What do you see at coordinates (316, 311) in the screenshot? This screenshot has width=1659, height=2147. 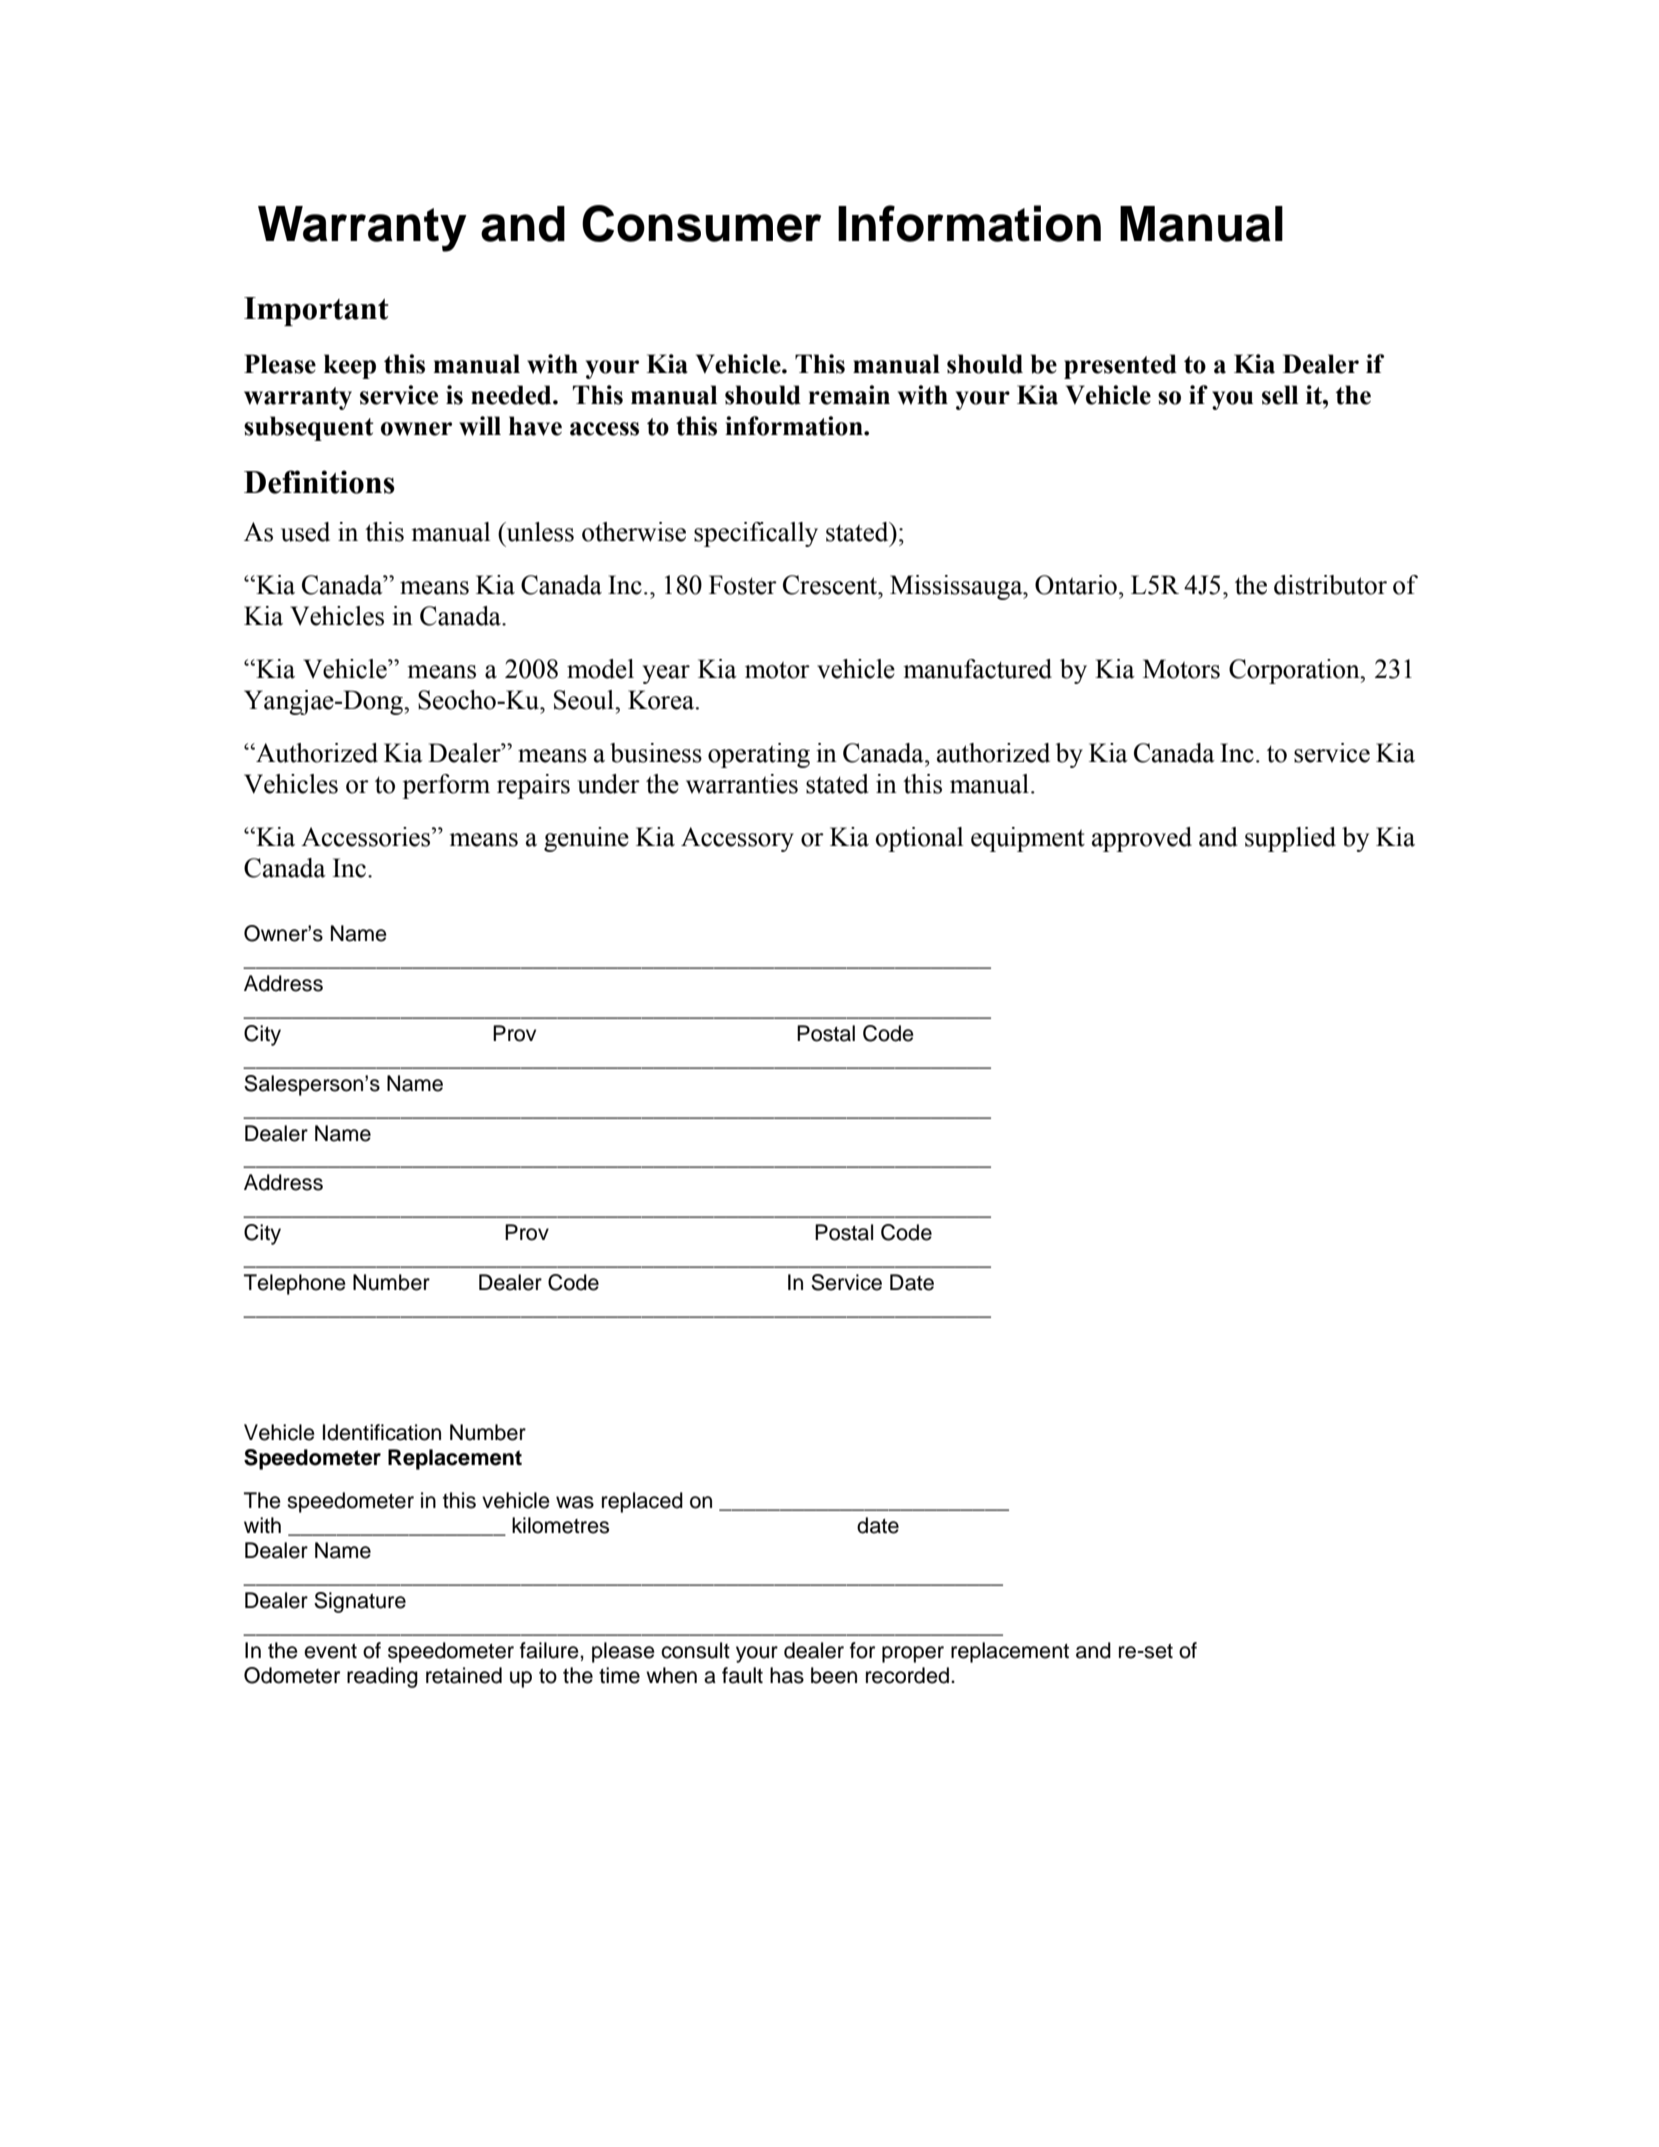 I see `Important` at bounding box center [316, 311].
